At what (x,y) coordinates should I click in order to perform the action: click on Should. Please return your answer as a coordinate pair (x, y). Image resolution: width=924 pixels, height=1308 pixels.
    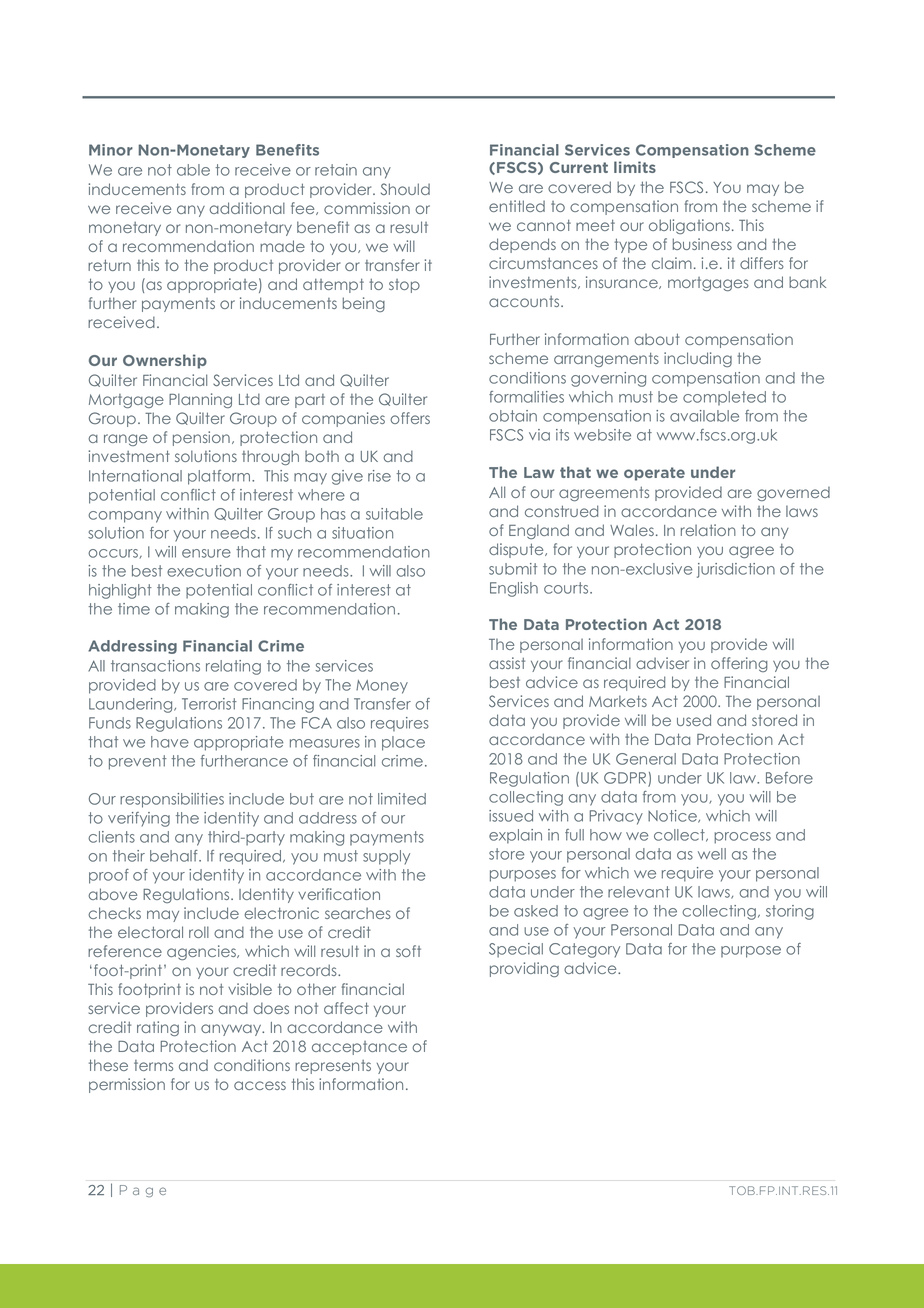
    Looking at the image, I should click on (405, 189).
